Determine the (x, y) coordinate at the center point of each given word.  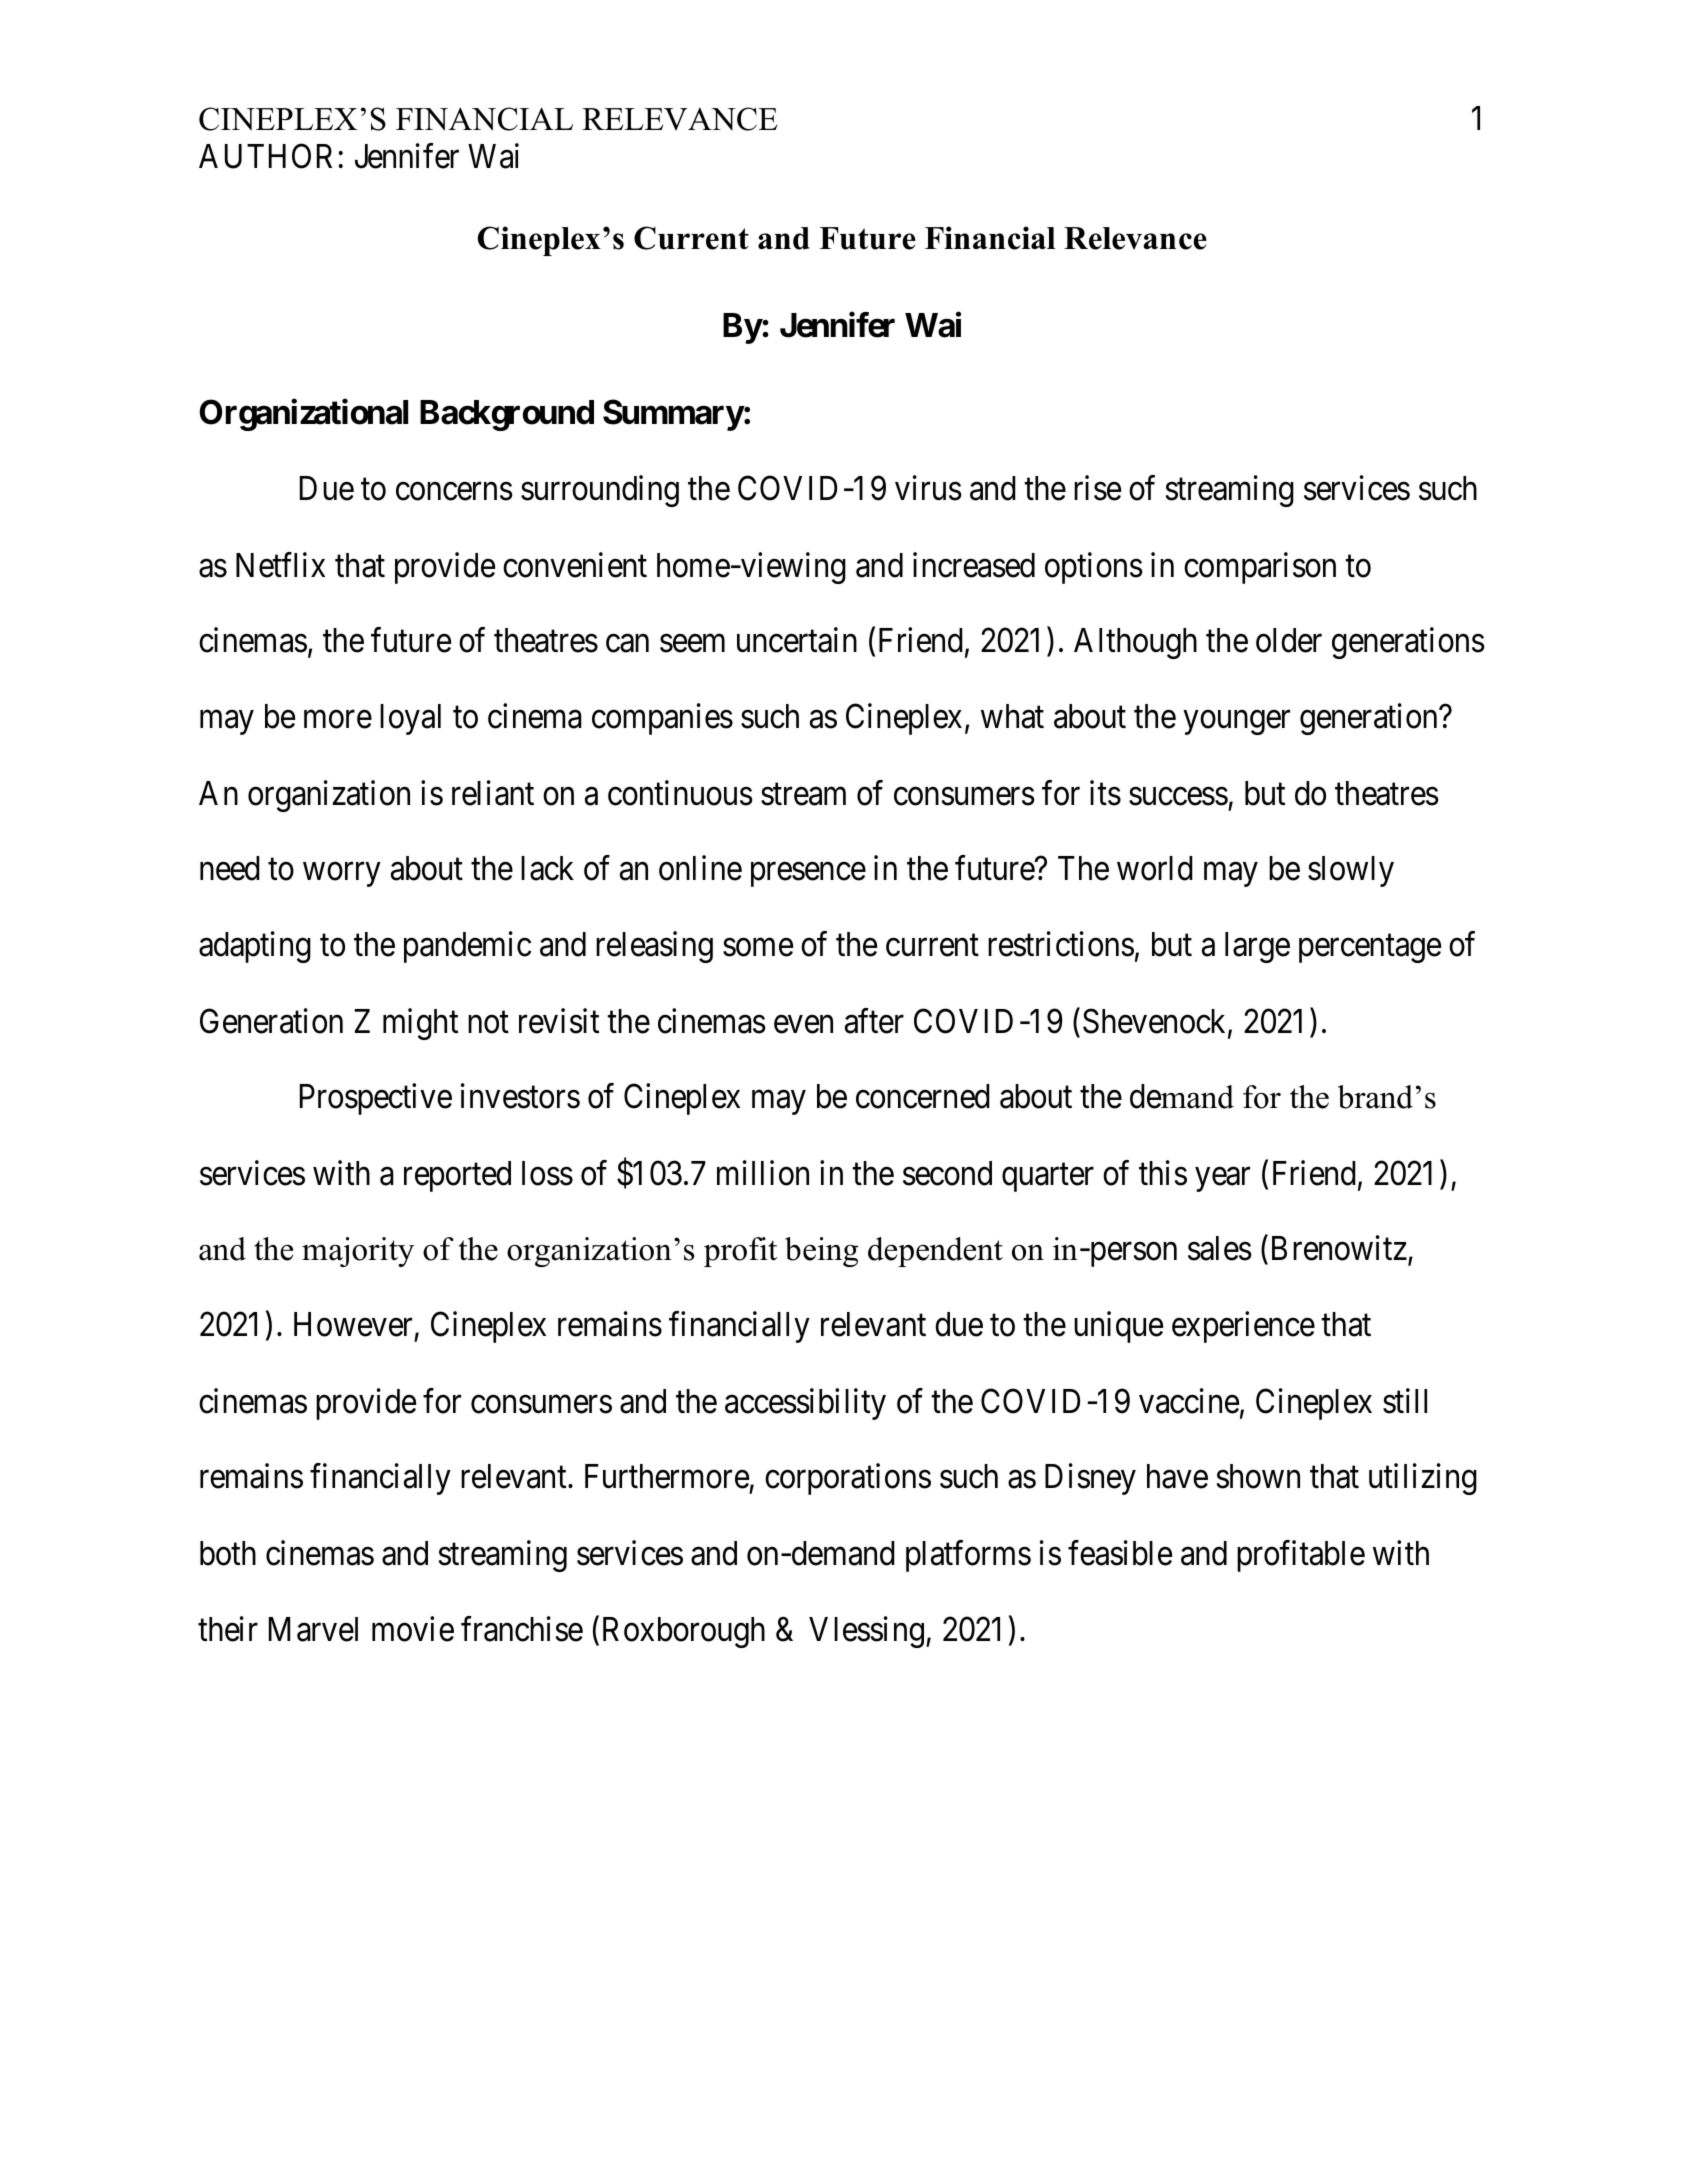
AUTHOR (265, 156)
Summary (673, 415)
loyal (410, 719)
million (763, 1173)
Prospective (376, 1099)
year (1222, 1179)
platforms (968, 1556)
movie (413, 1629)
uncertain (797, 640)
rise (1097, 488)
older (1289, 640)
